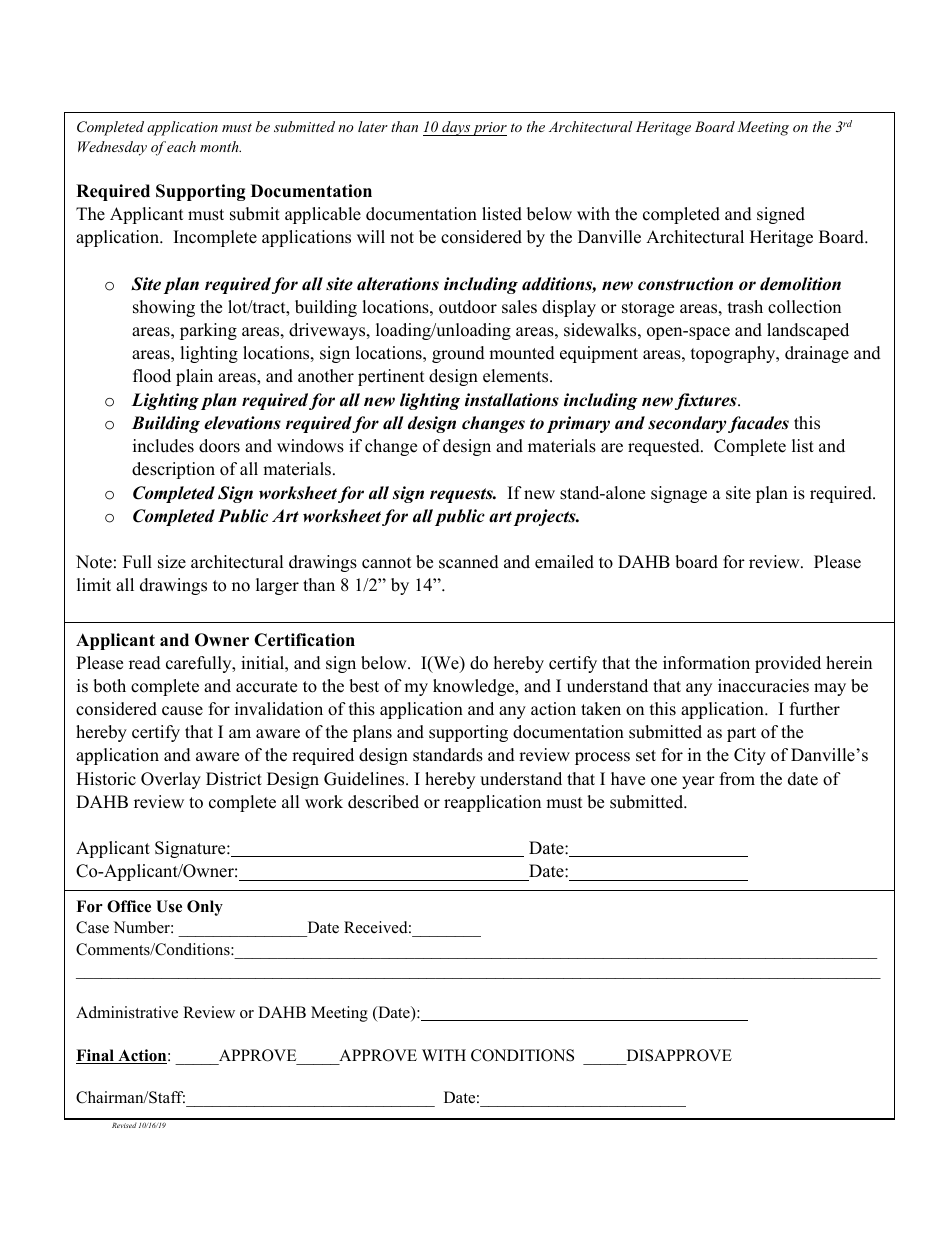 This screenshot has width=952, height=1233. Describe the element at coordinates (458, 354) in the screenshot. I see `ground` at that location.
